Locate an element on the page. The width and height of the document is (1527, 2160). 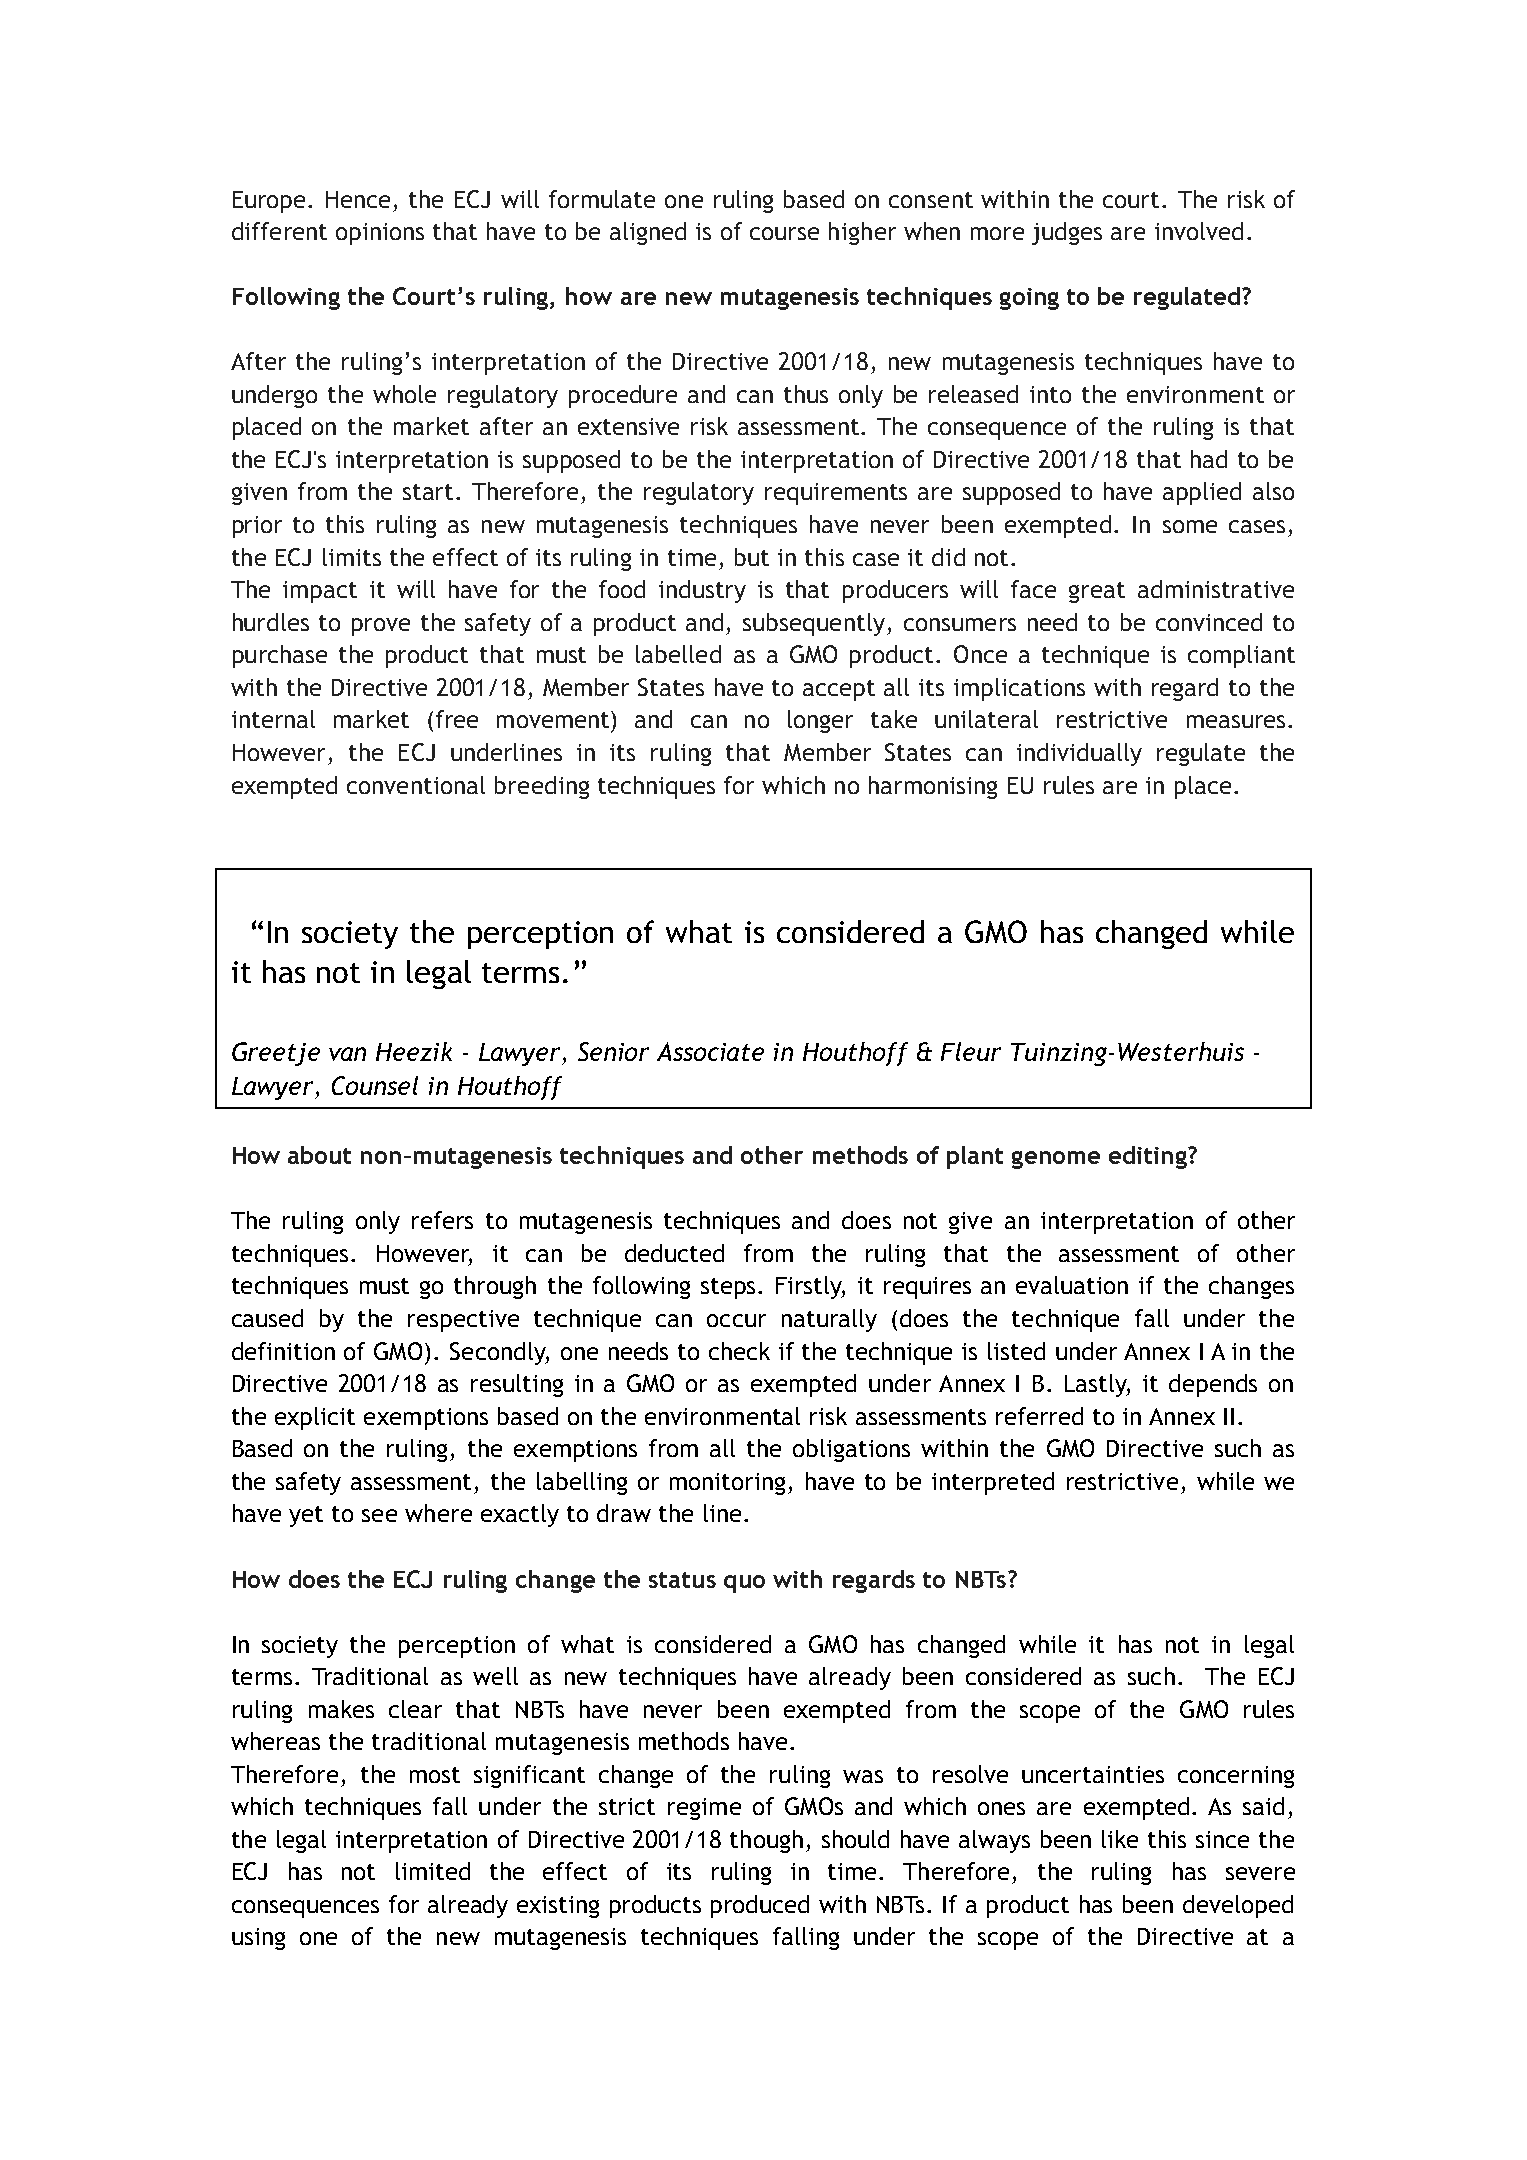
conventional is located at coordinates (416, 785).
